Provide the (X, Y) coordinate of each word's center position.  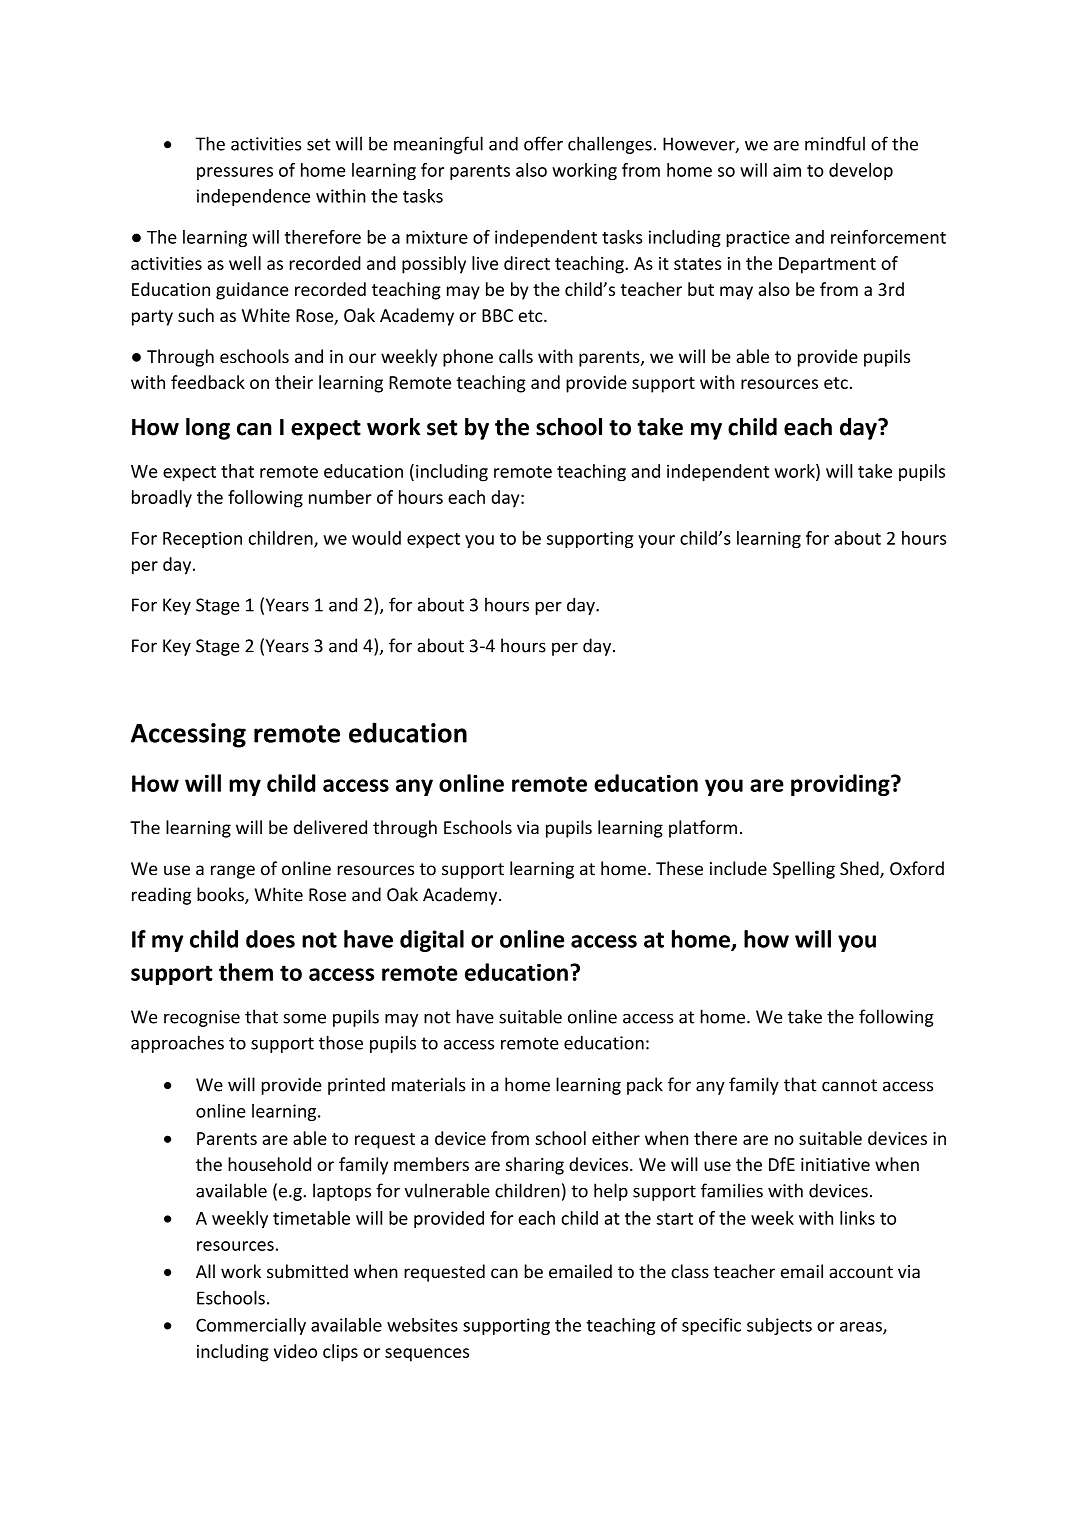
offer (543, 143)
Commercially (251, 1326)
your (656, 541)
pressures (235, 173)
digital (432, 941)
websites (422, 1325)
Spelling (804, 870)
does (270, 939)
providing (841, 785)
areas (862, 1328)
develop (861, 171)
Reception (202, 539)
